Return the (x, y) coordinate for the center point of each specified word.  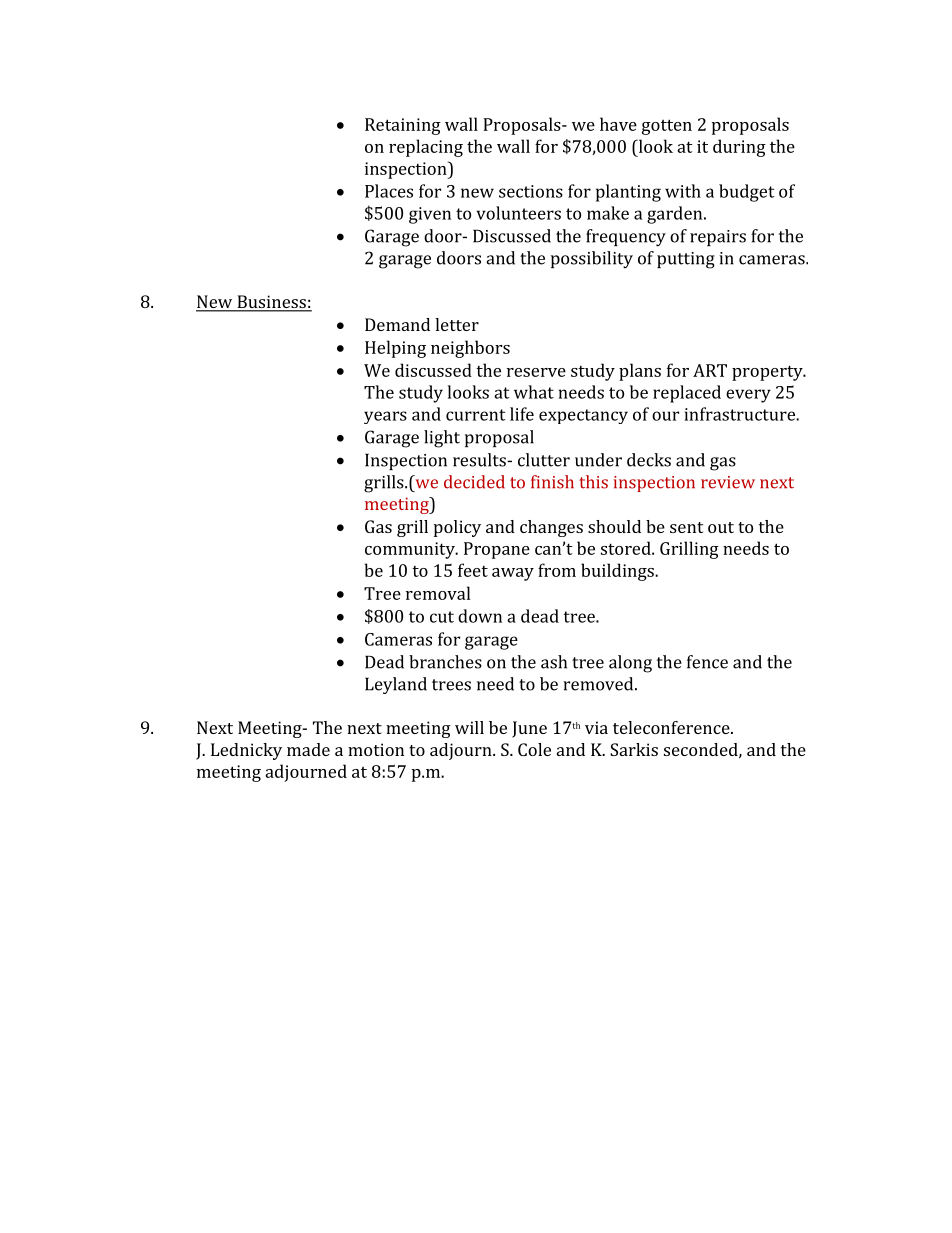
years (385, 417)
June (529, 729)
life (522, 414)
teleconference (672, 727)
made (308, 749)
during (739, 148)
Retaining (403, 126)
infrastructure (741, 414)
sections (531, 191)
